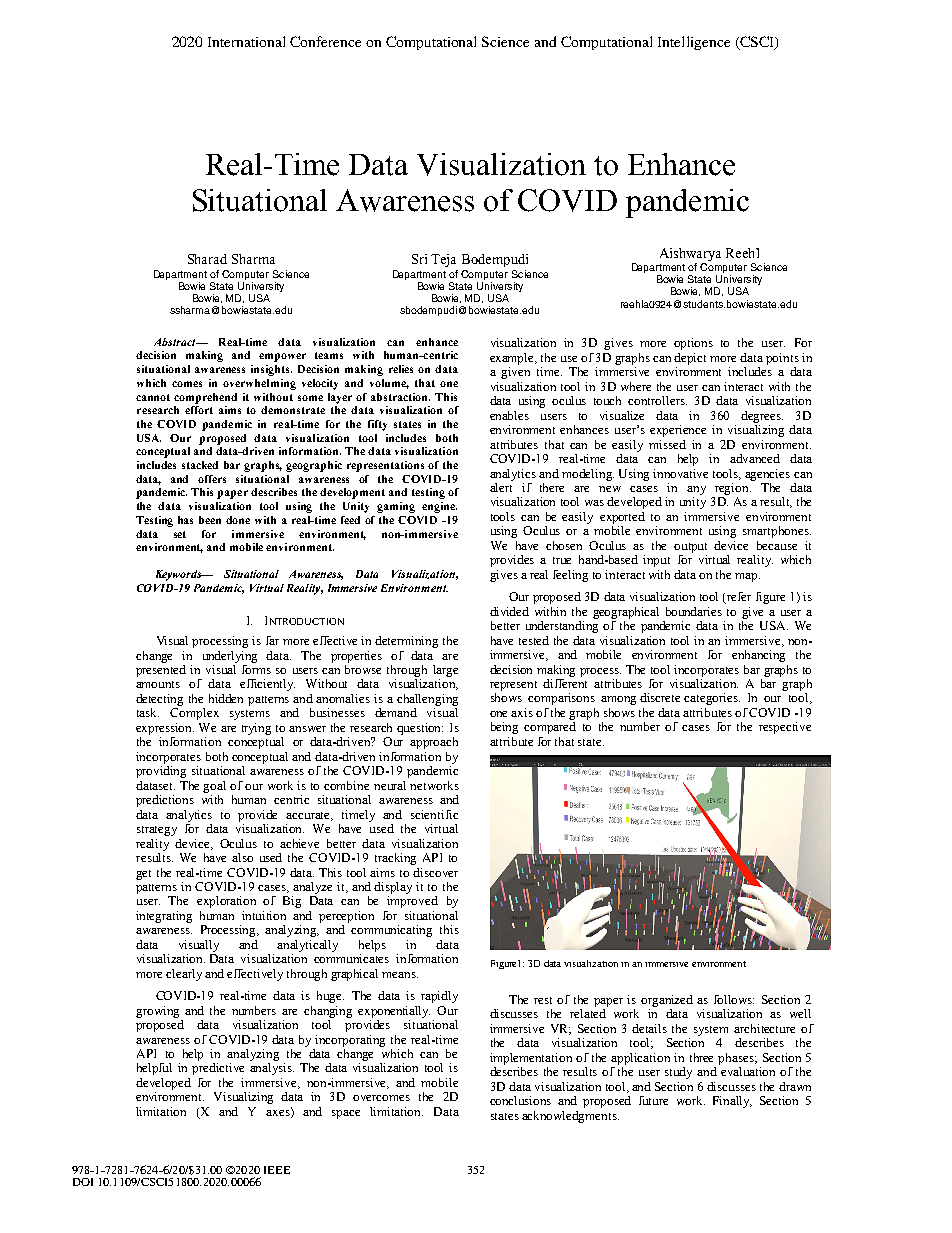 The height and width of the screenshot is (1233, 952). I want to click on Conference, so click(325, 41).
